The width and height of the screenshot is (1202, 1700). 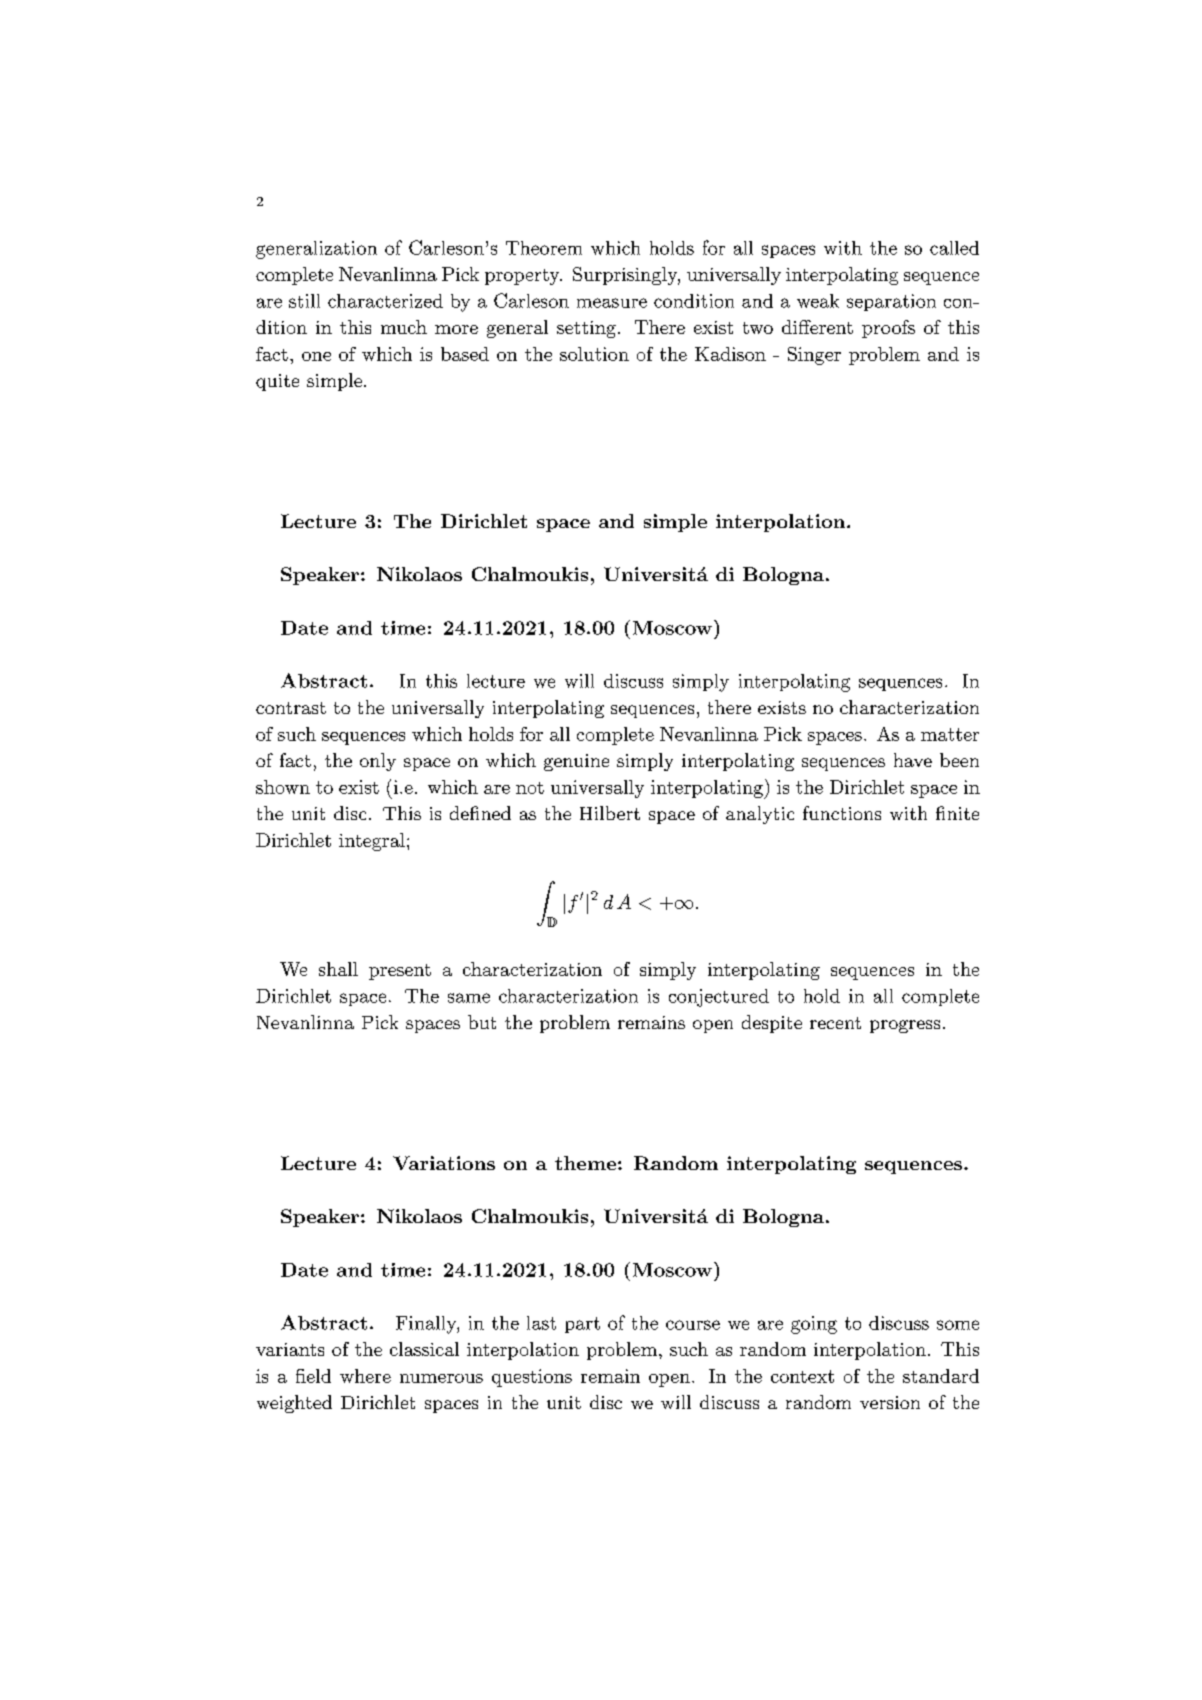 What do you see at coordinates (891, 302) in the screenshot?
I see `separation` at bounding box center [891, 302].
